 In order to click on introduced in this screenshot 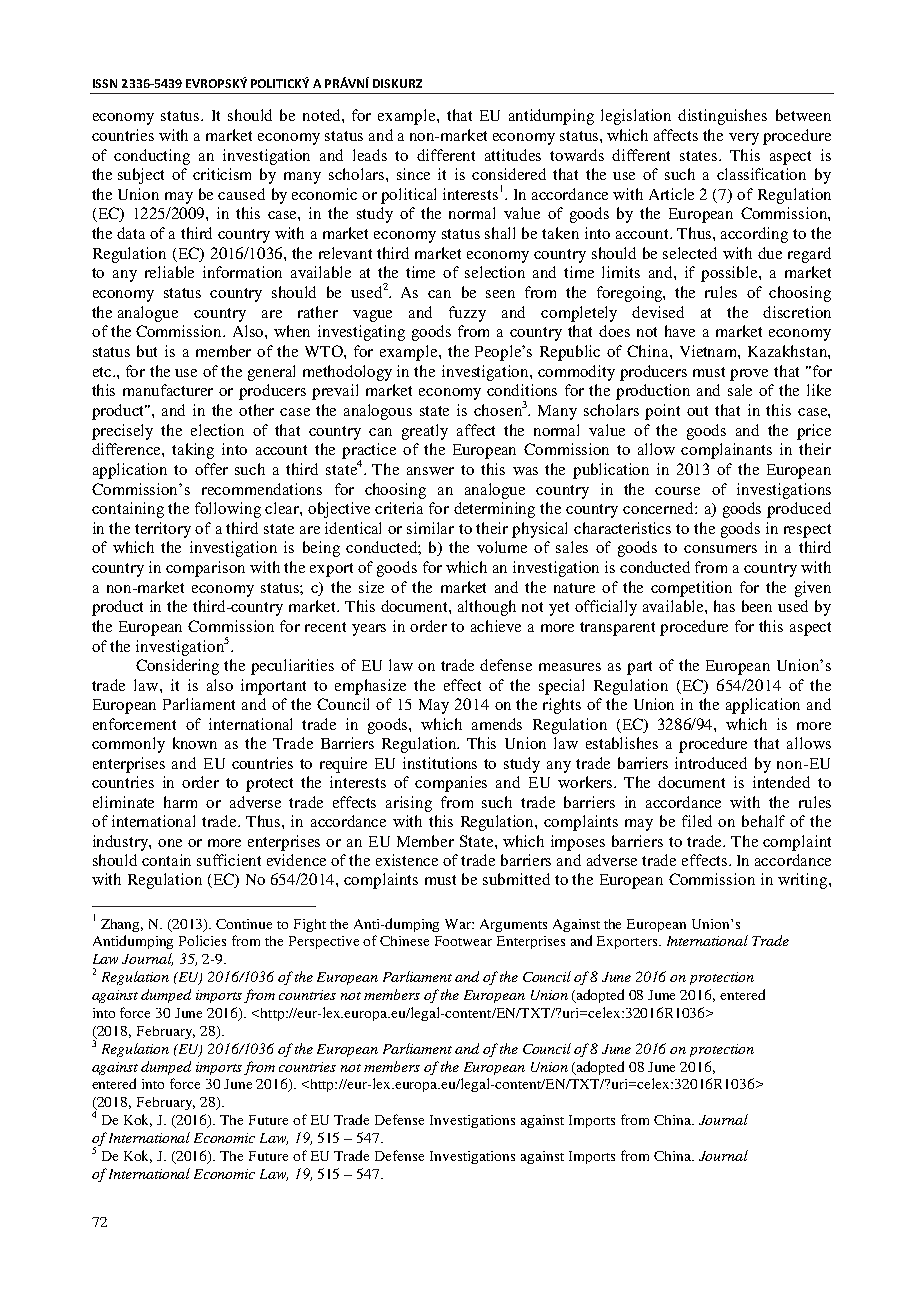, I will do `click(711, 763)`.
